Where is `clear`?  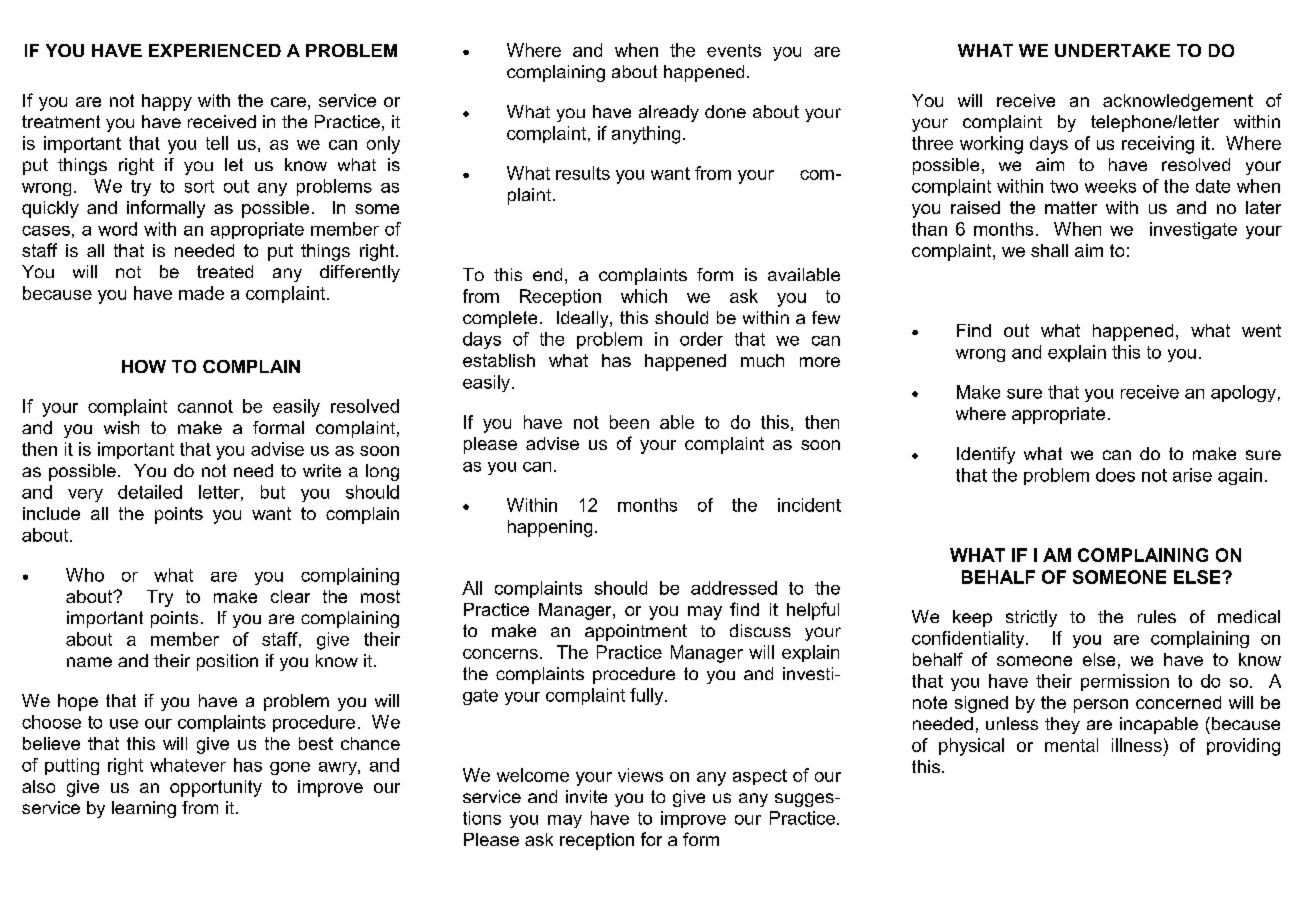
clear is located at coordinates (290, 596).
